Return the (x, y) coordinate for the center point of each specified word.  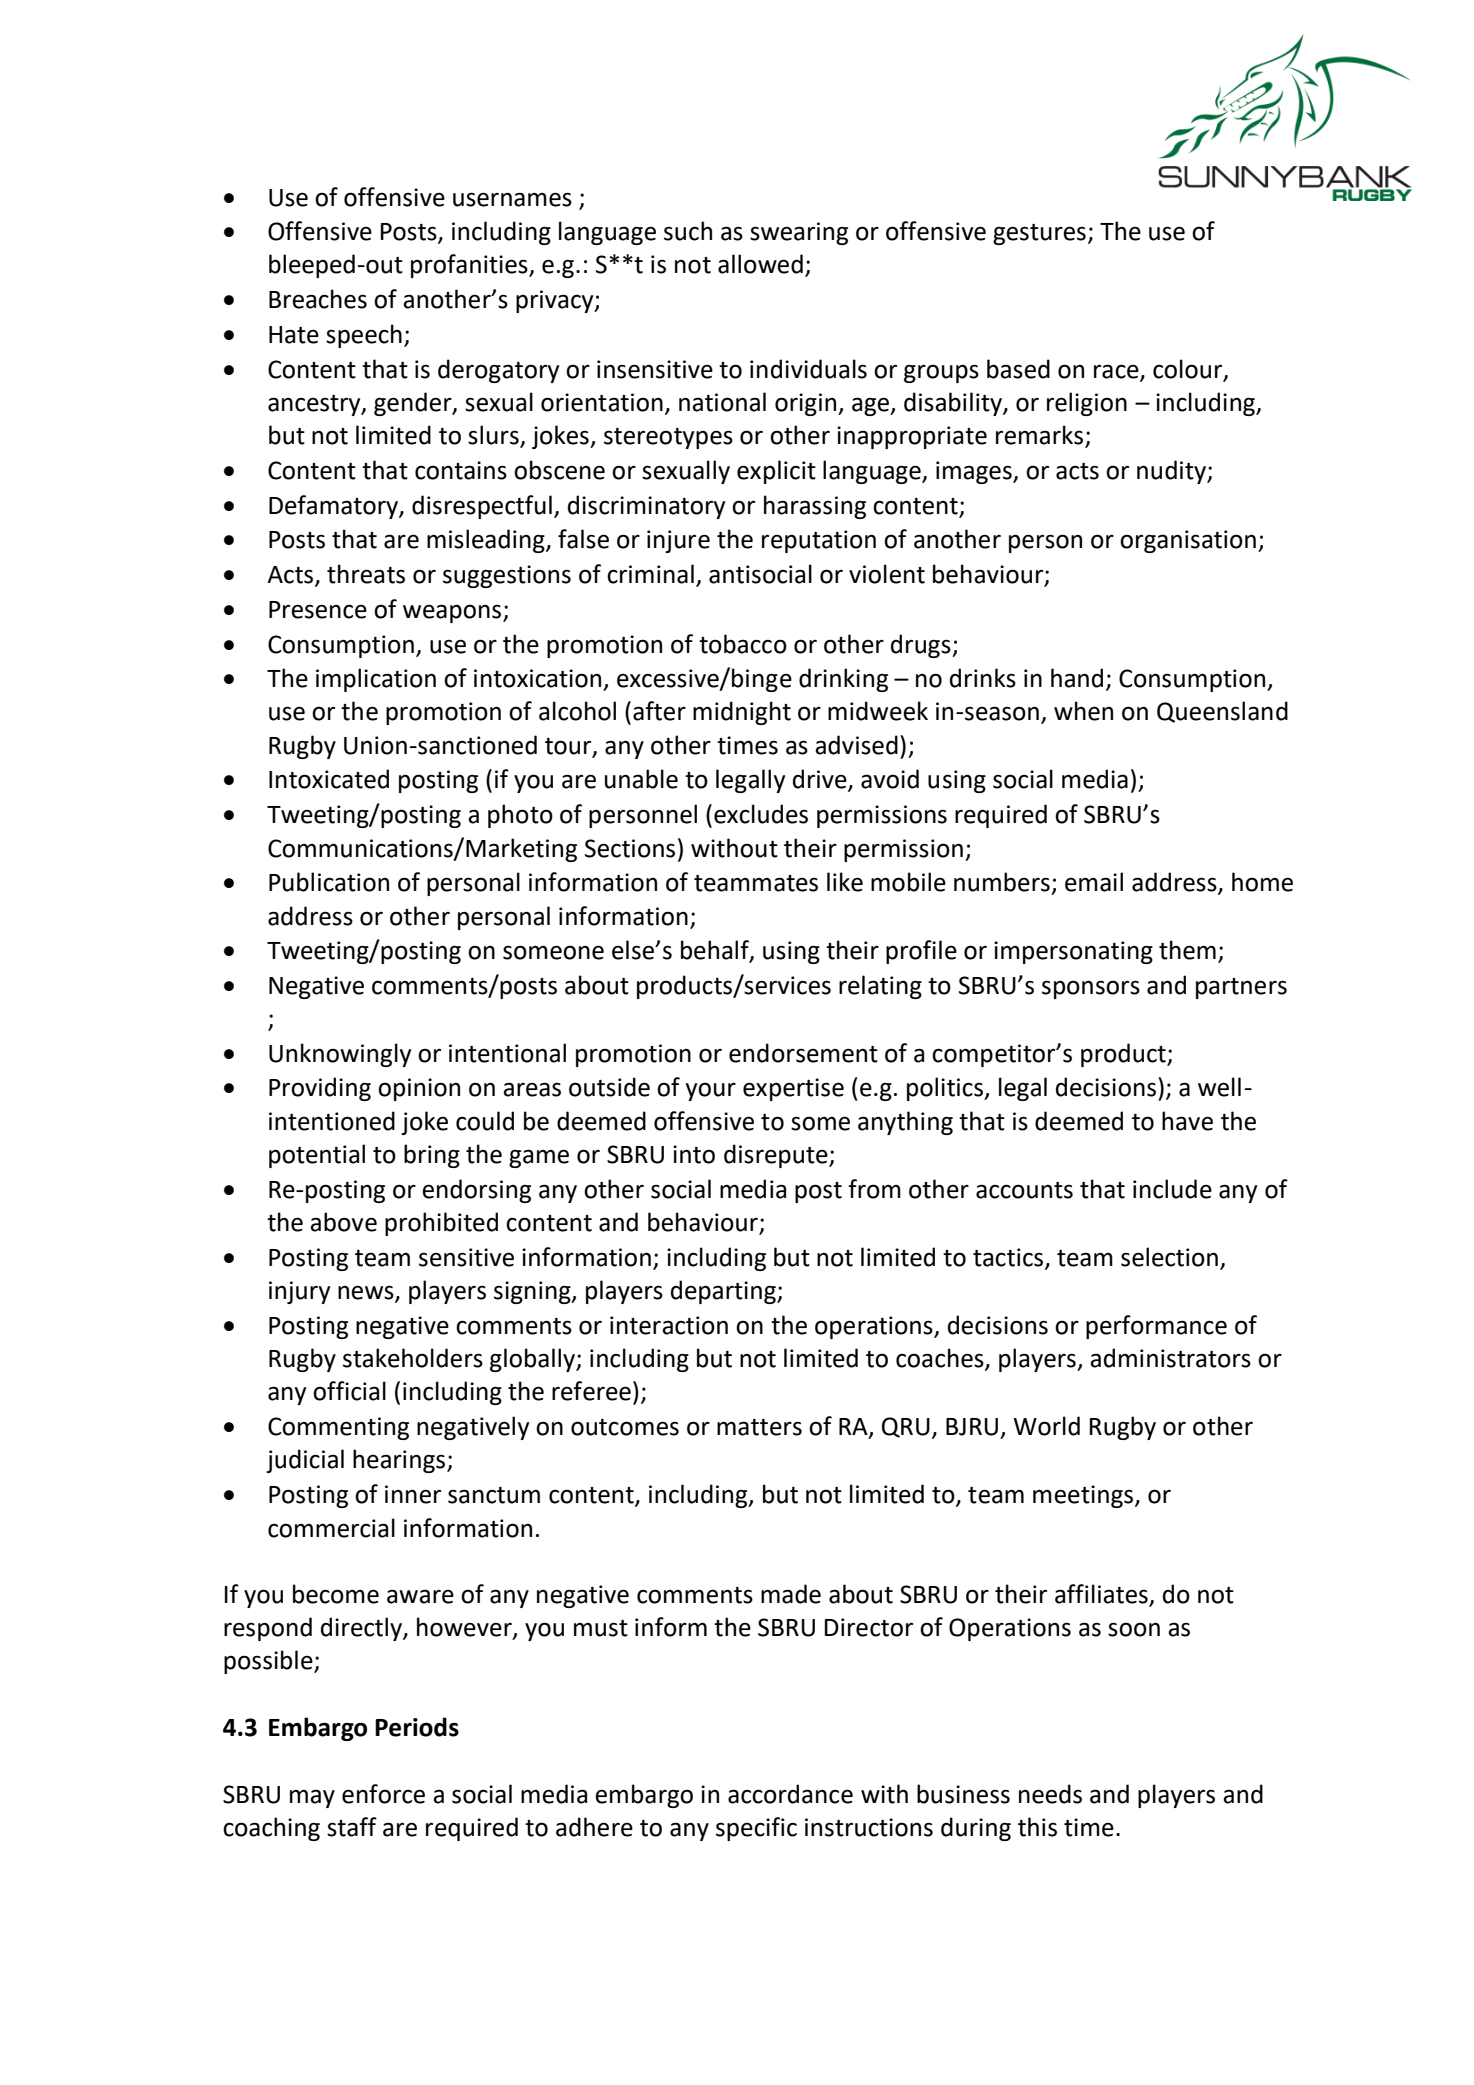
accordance (790, 1794)
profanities (470, 266)
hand (1077, 678)
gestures (1039, 234)
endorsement (803, 1053)
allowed (760, 264)
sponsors (1091, 989)
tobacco (743, 644)
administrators (1170, 1358)
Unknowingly (340, 1055)
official (349, 1391)
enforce (383, 1794)
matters (759, 1427)
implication (376, 680)
